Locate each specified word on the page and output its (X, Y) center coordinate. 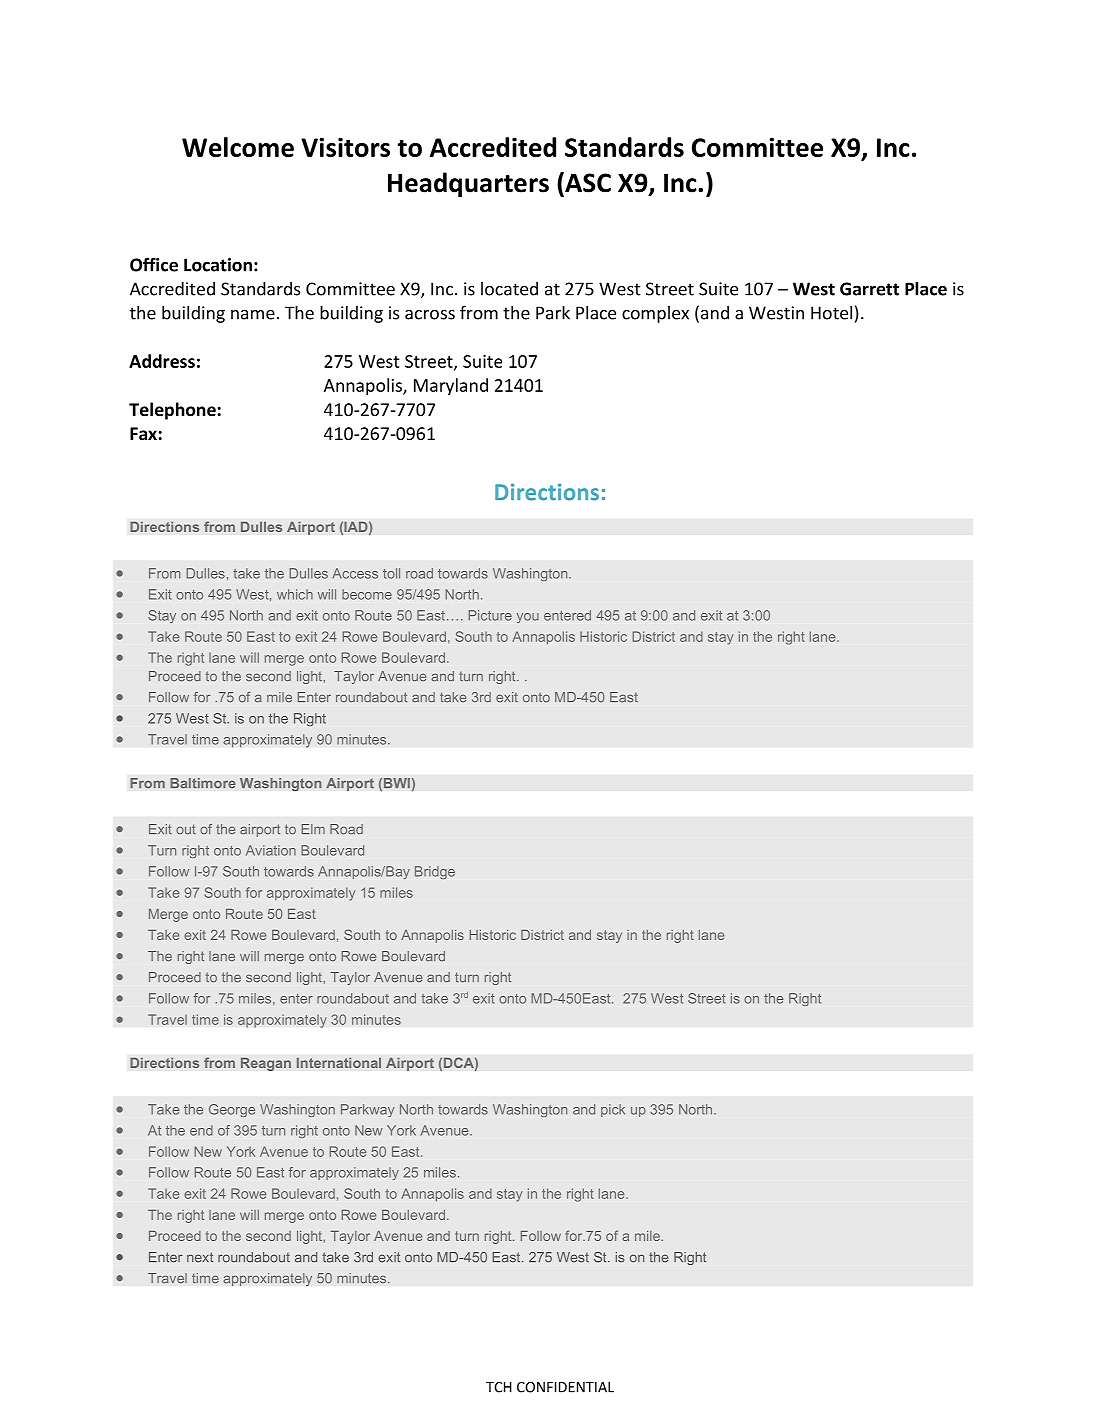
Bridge (435, 872)
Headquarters (468, 184)
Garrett (869, 289)
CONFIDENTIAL (565, 1387)
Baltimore (203, 783)
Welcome (238, 147)
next (200, 1257)
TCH (499, 1387)
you (528, 618)
